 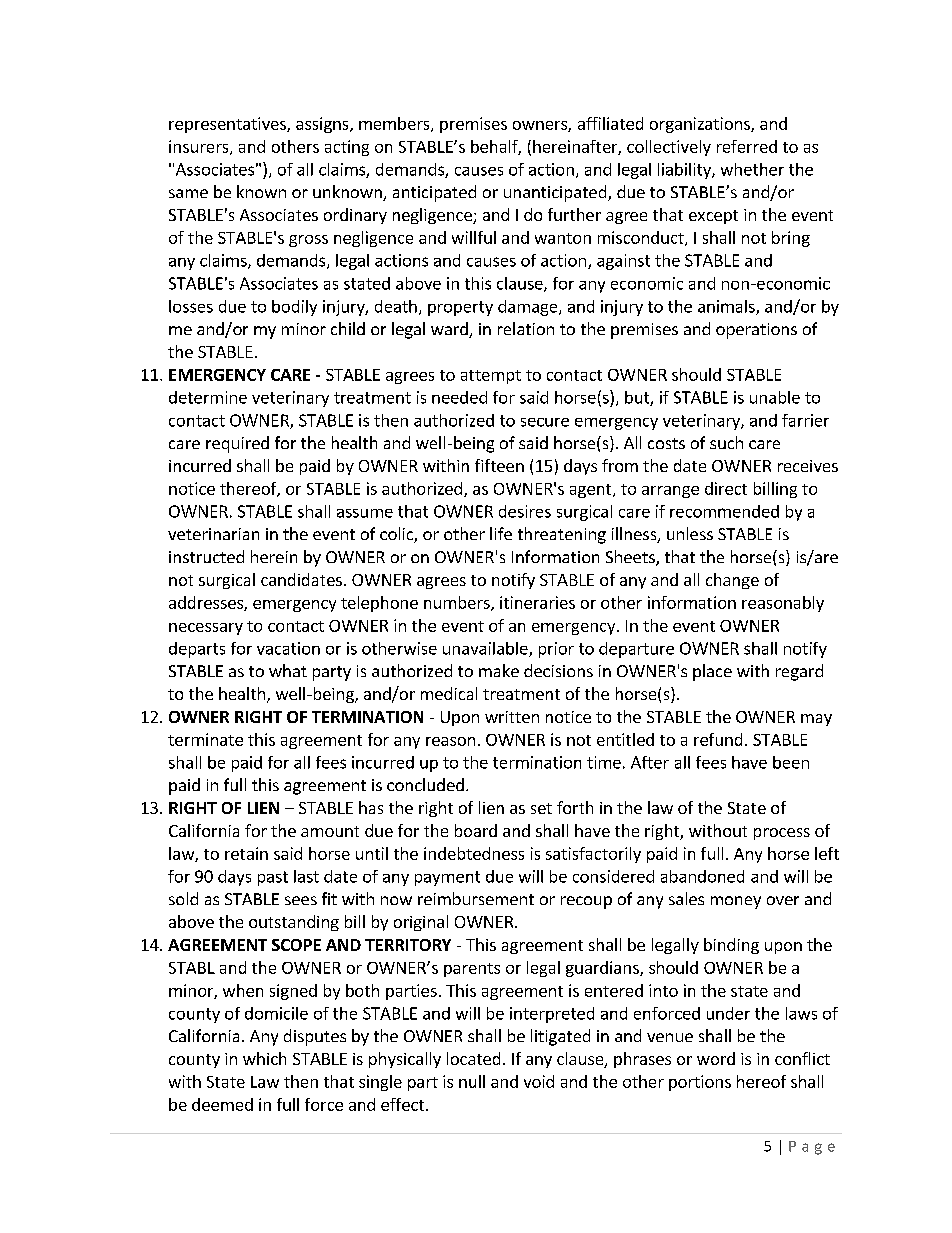 I want to click on further, so click(x=574, y=214).
